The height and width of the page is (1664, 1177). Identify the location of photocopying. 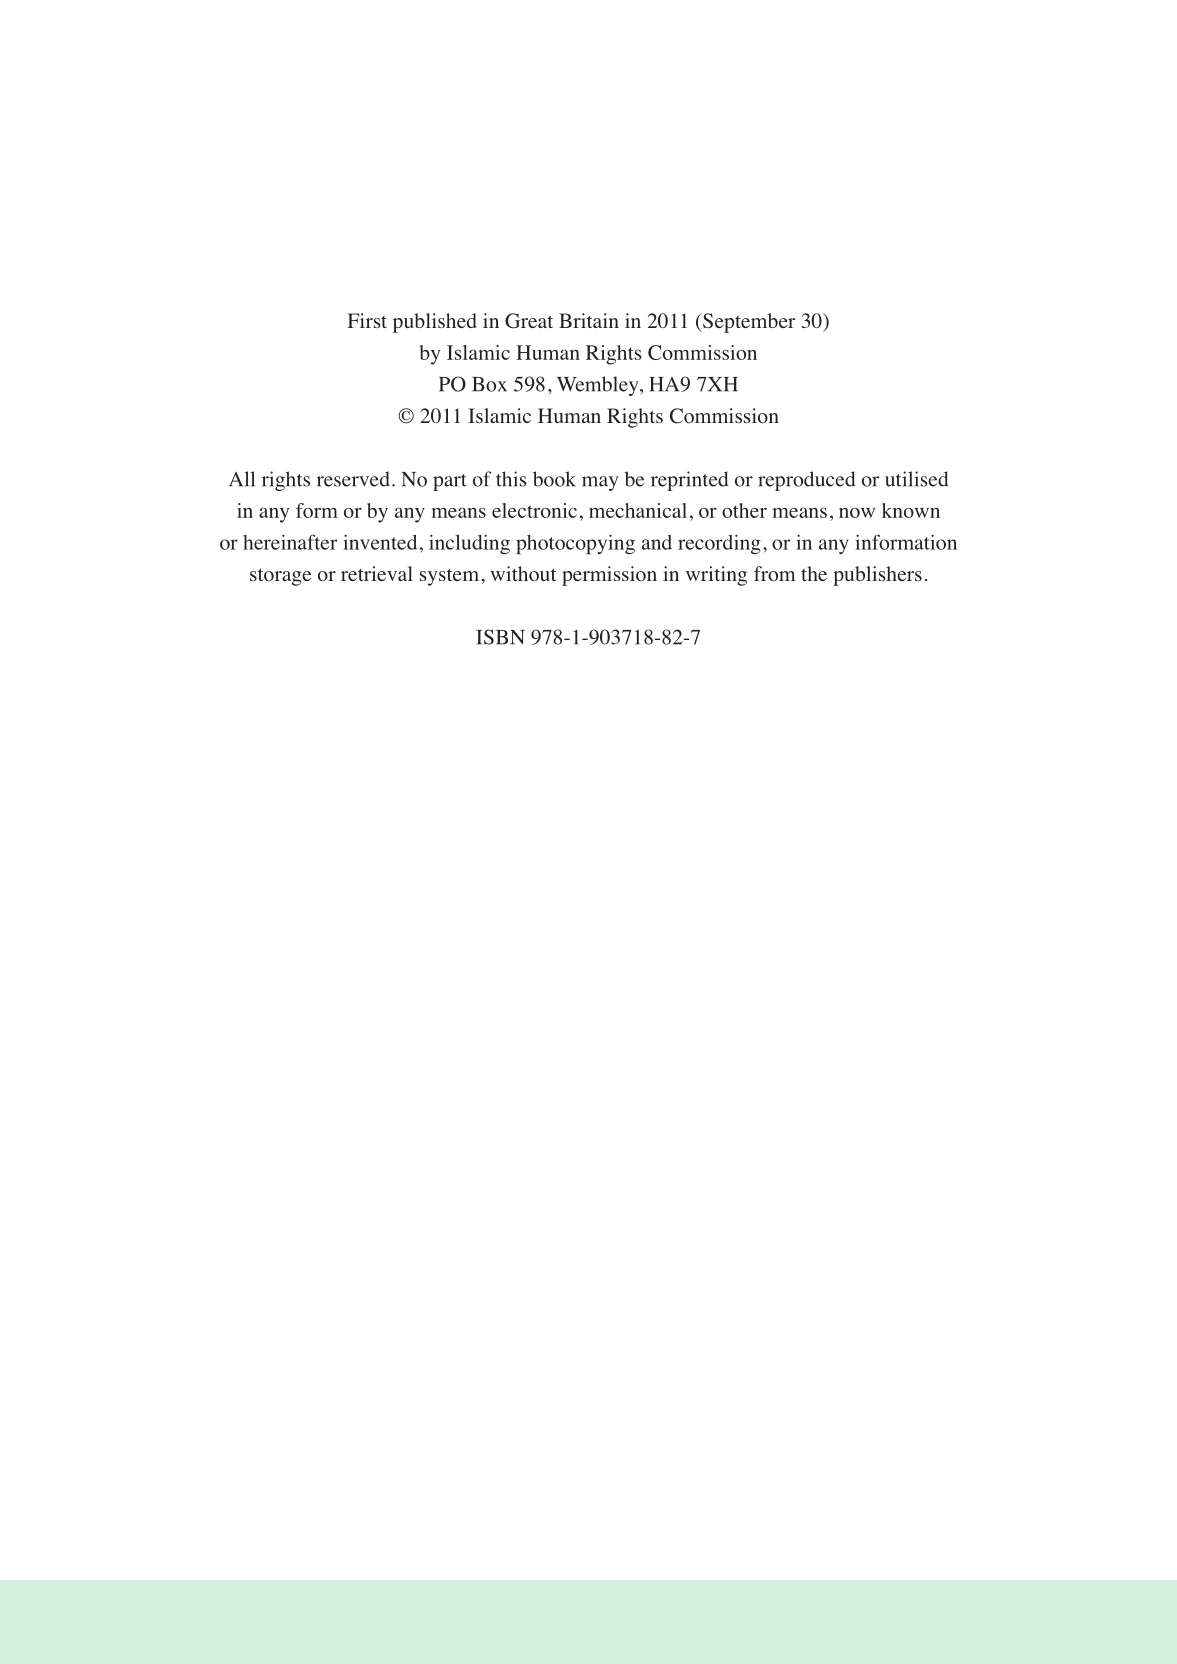
(575, 545).
